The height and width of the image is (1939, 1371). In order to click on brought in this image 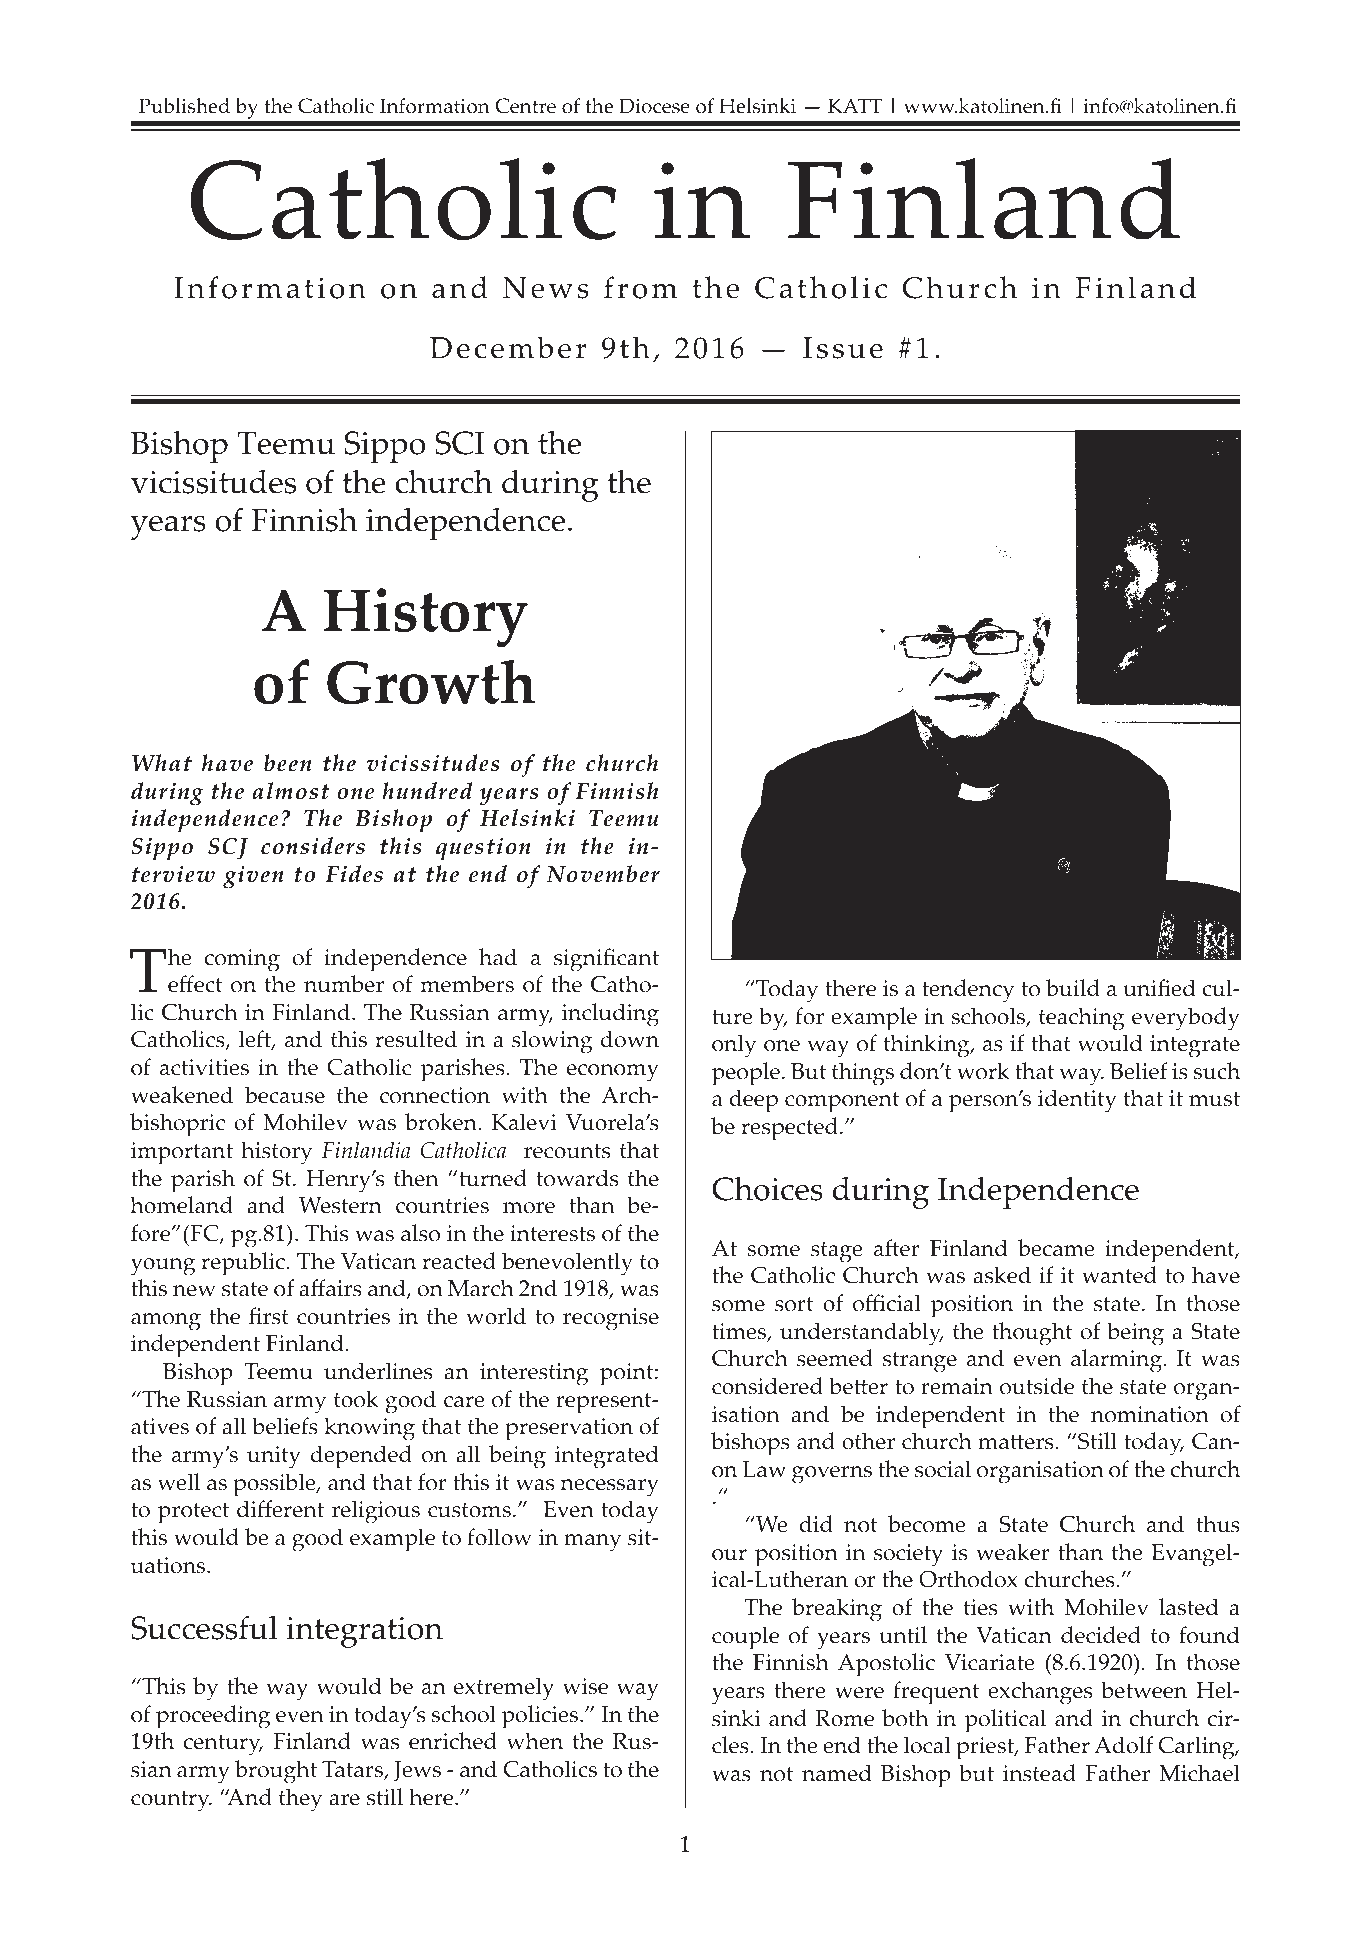, I will do `click(276, 1772)`.
